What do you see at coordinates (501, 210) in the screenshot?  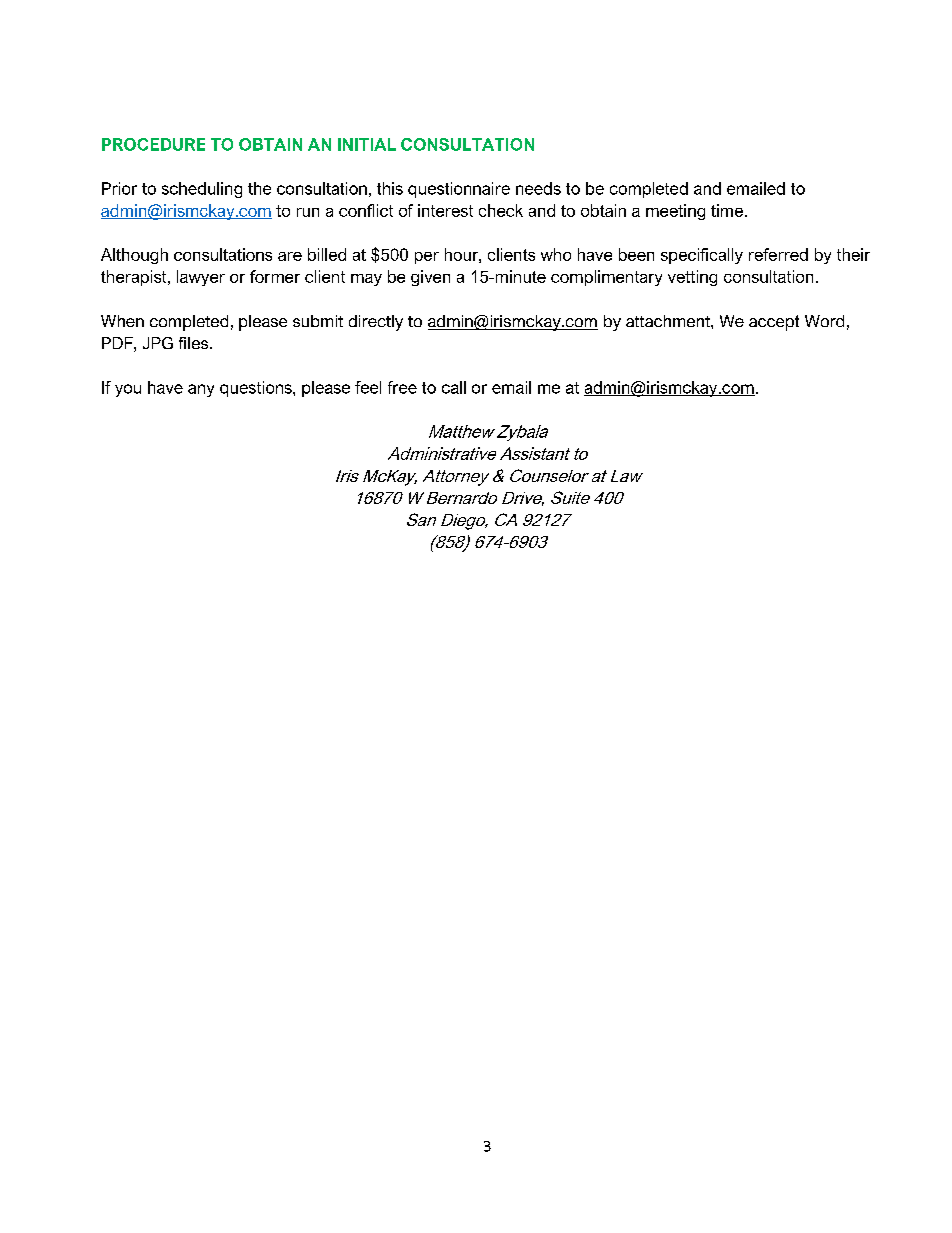 I see `check` at bounding box center [501, 210].
